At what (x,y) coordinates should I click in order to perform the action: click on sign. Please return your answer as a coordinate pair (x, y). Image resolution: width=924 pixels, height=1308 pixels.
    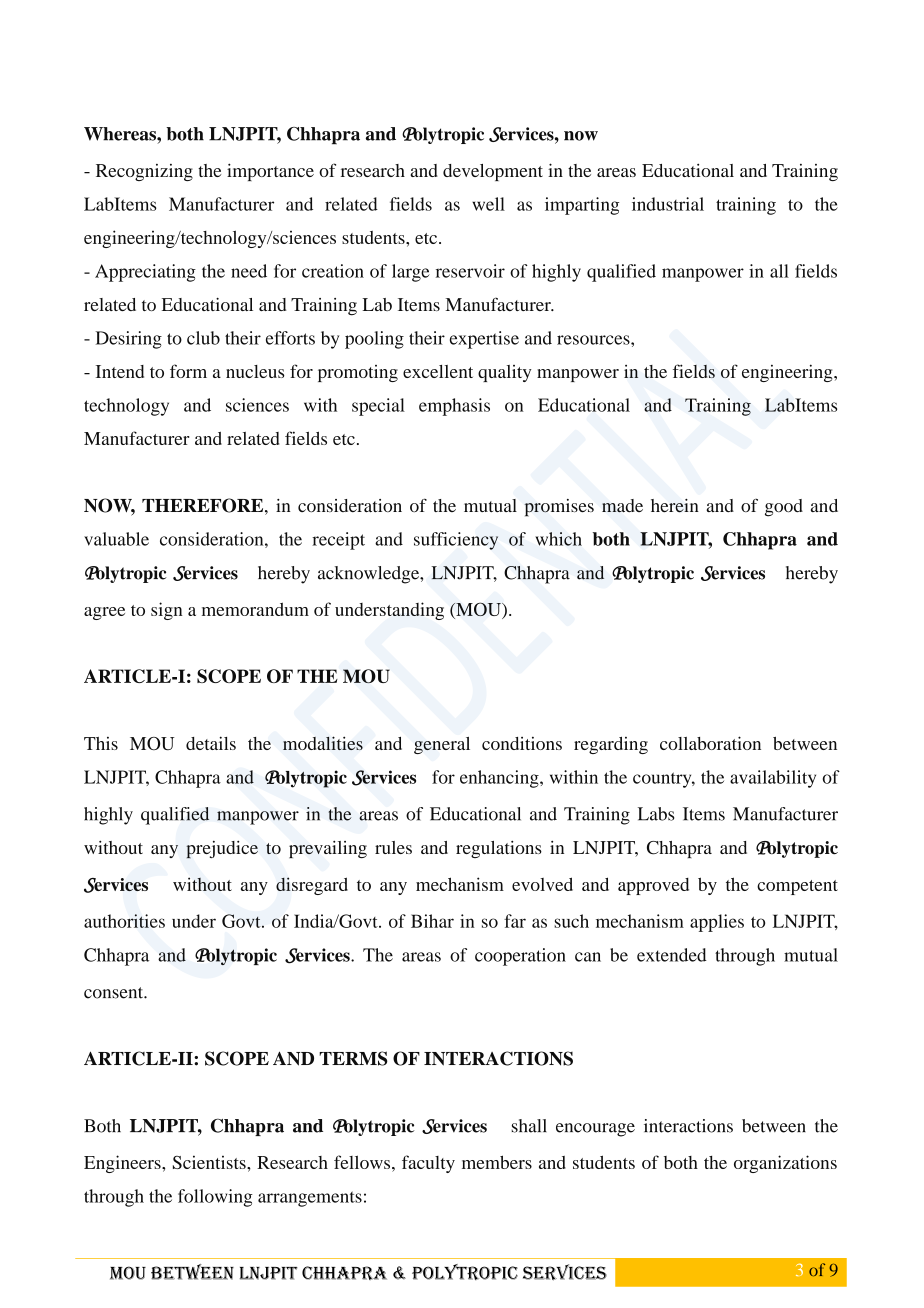
    Looking at the image, I should click on (167, 611).
